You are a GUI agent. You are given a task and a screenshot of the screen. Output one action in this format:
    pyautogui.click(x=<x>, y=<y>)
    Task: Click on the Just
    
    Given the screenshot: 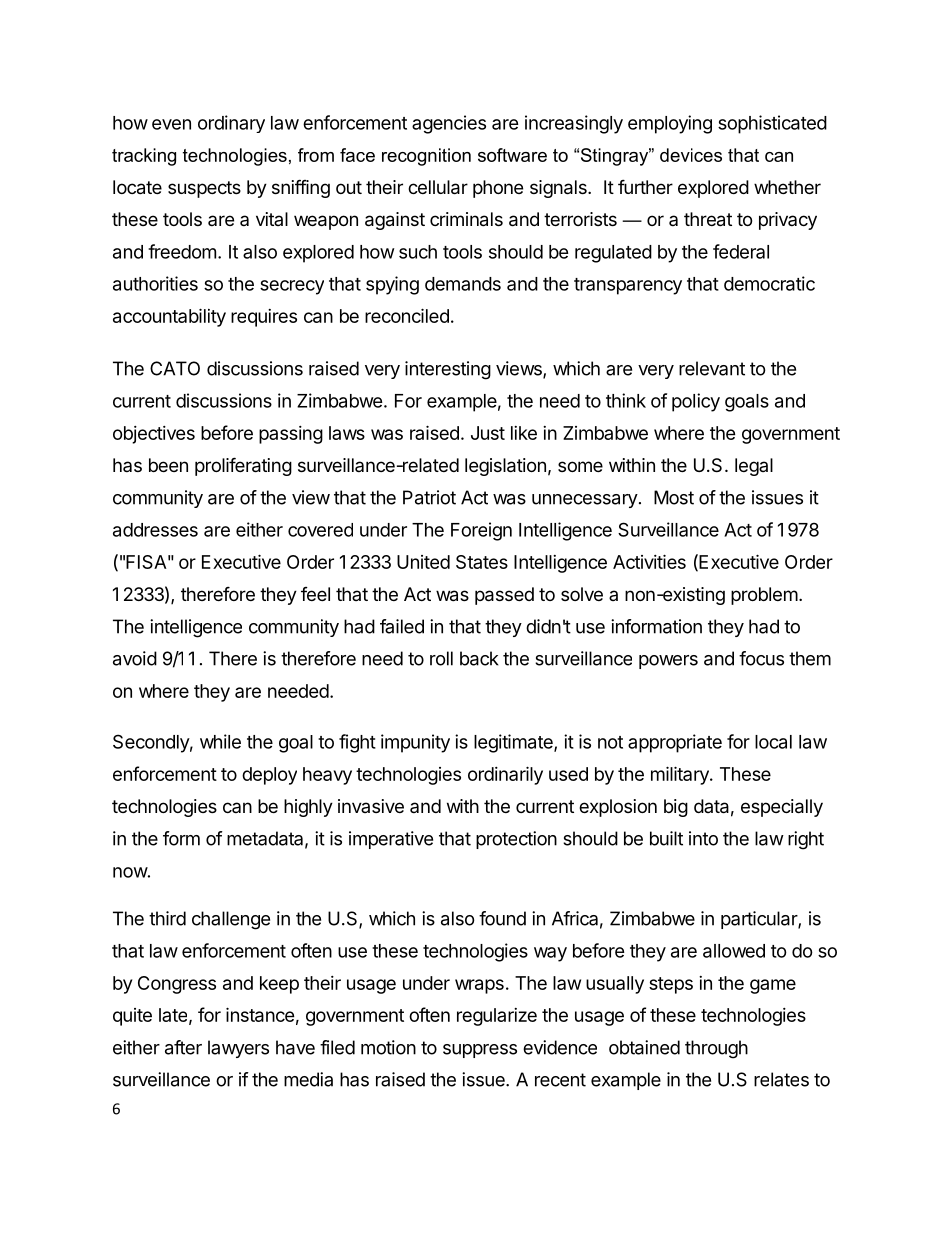 What is the action you would take?
    pyautogui.click(x=488, y=433)
